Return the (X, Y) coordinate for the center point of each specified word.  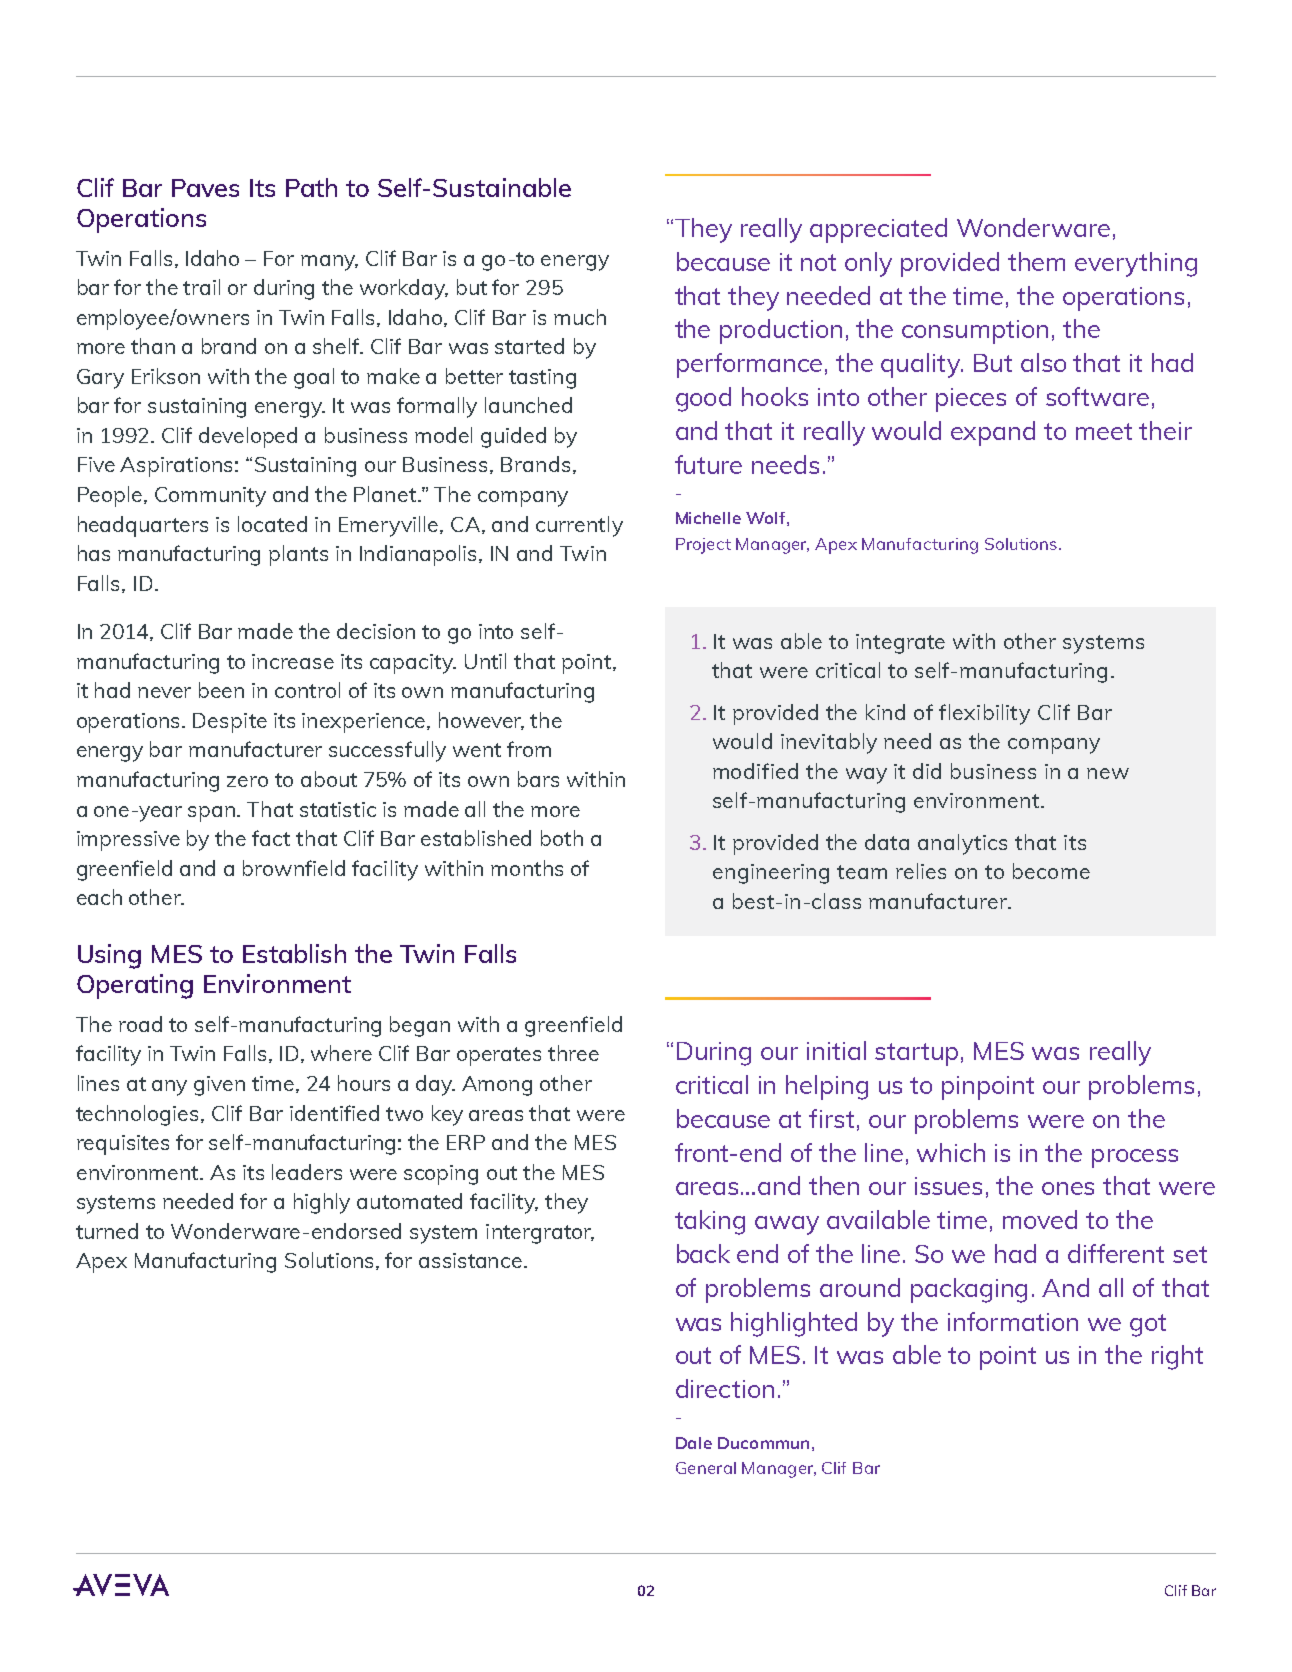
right (1177, 1357)
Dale (694, 1443)
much (580, 317)
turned (107, 1231)
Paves (205, 188)
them (1036, 261)
